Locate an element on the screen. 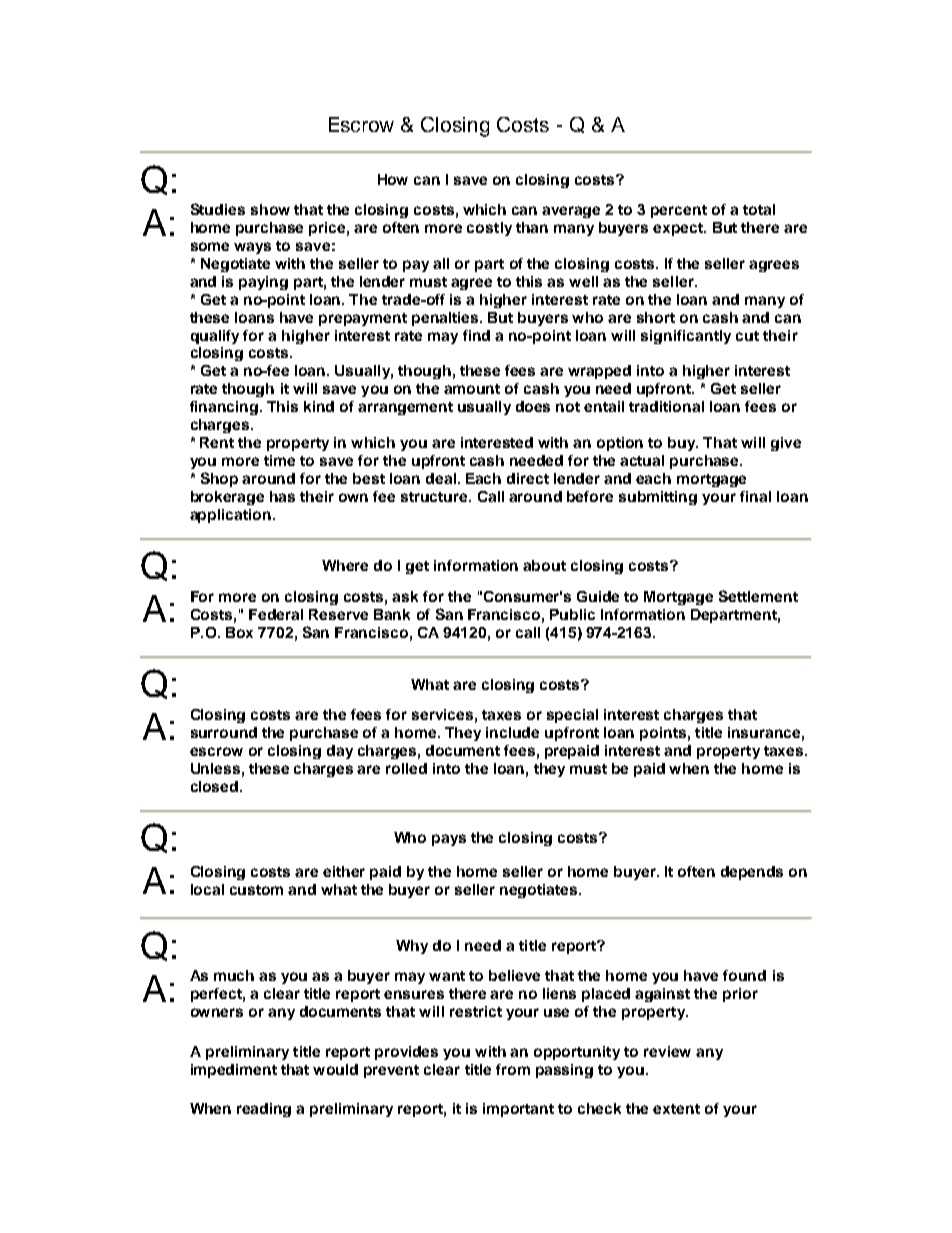 The width and height of the screenshot is (952, 1233). Settlement is located at coordinates (758, 596).
